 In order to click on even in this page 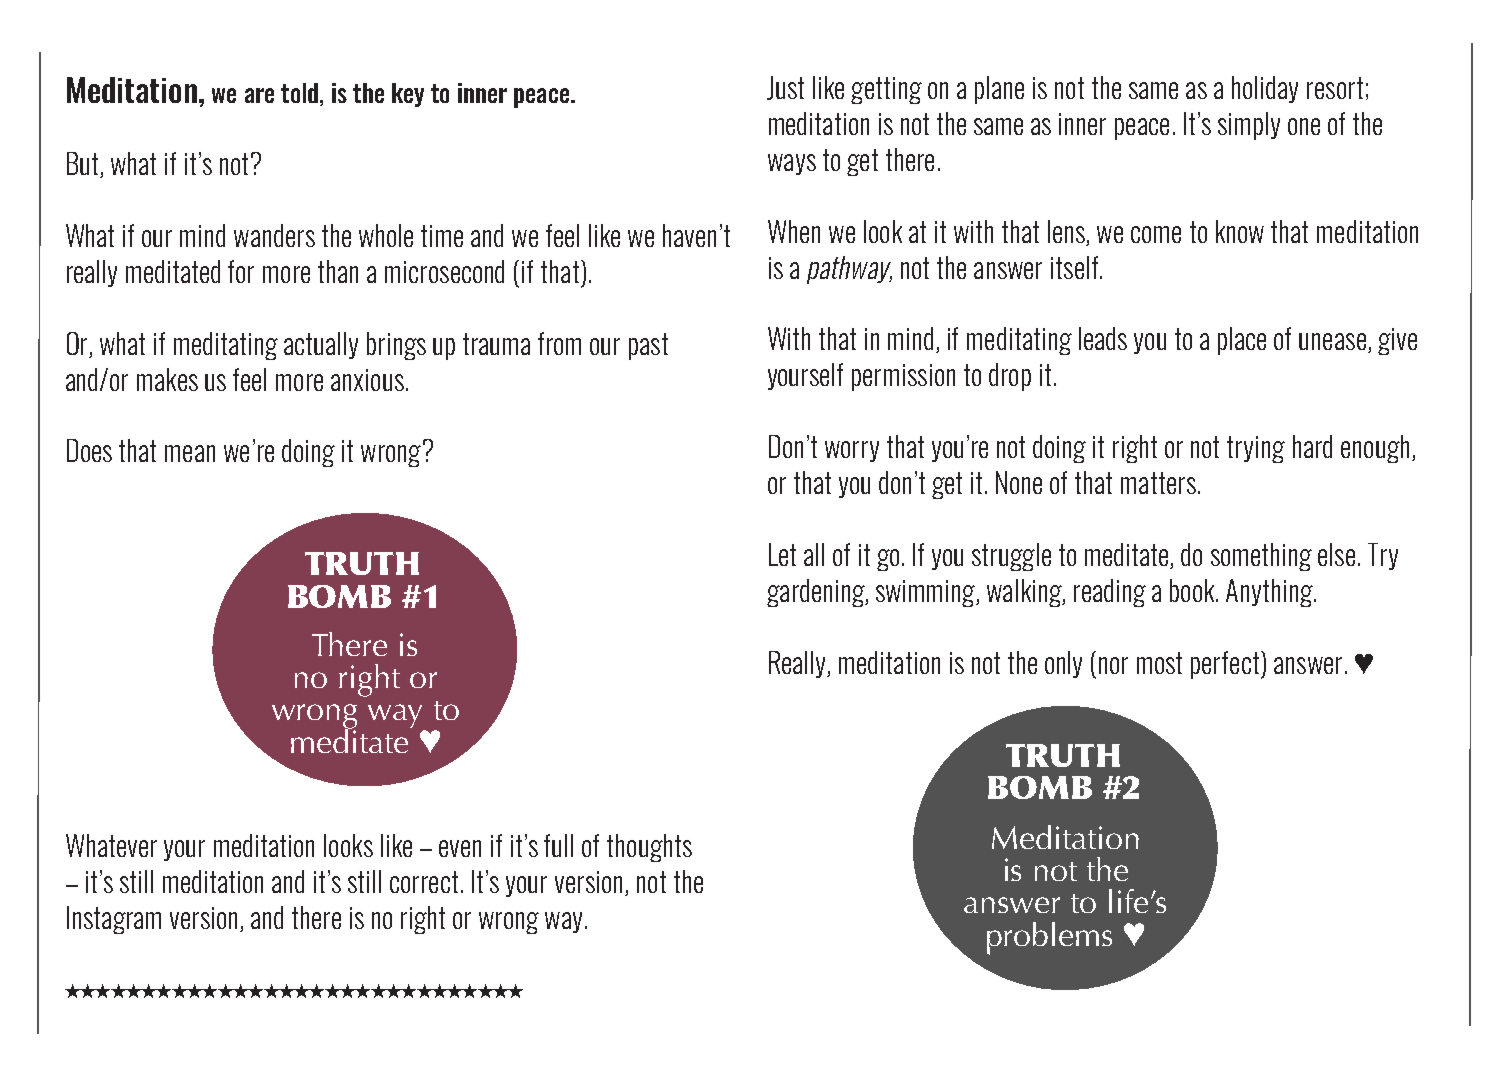, I will do `click(460, 848)`.
